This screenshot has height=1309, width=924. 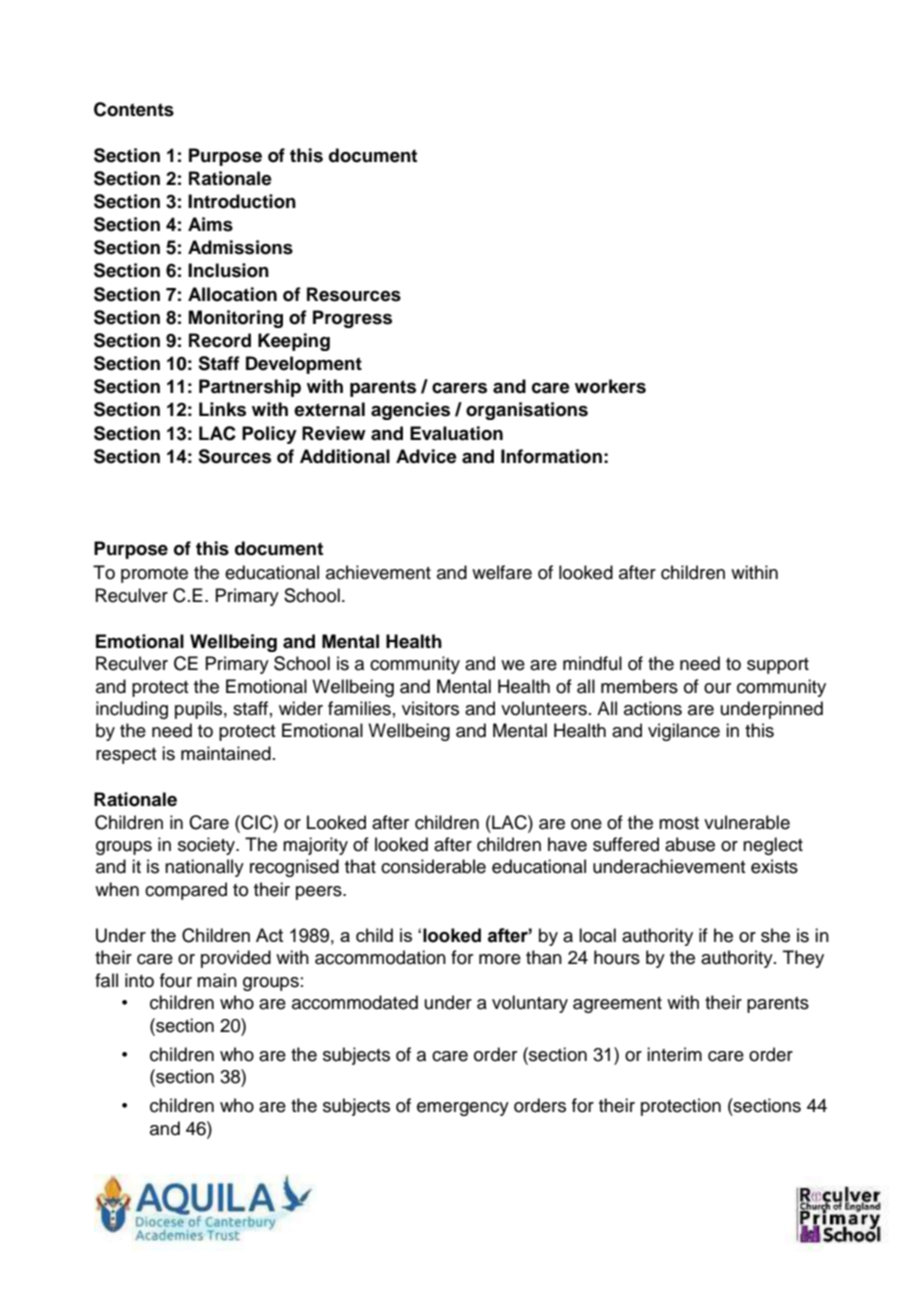 What do you see at coordinates (502, 572) in the screenshot?
I see `welfare` at bounding box center [502, 572].
